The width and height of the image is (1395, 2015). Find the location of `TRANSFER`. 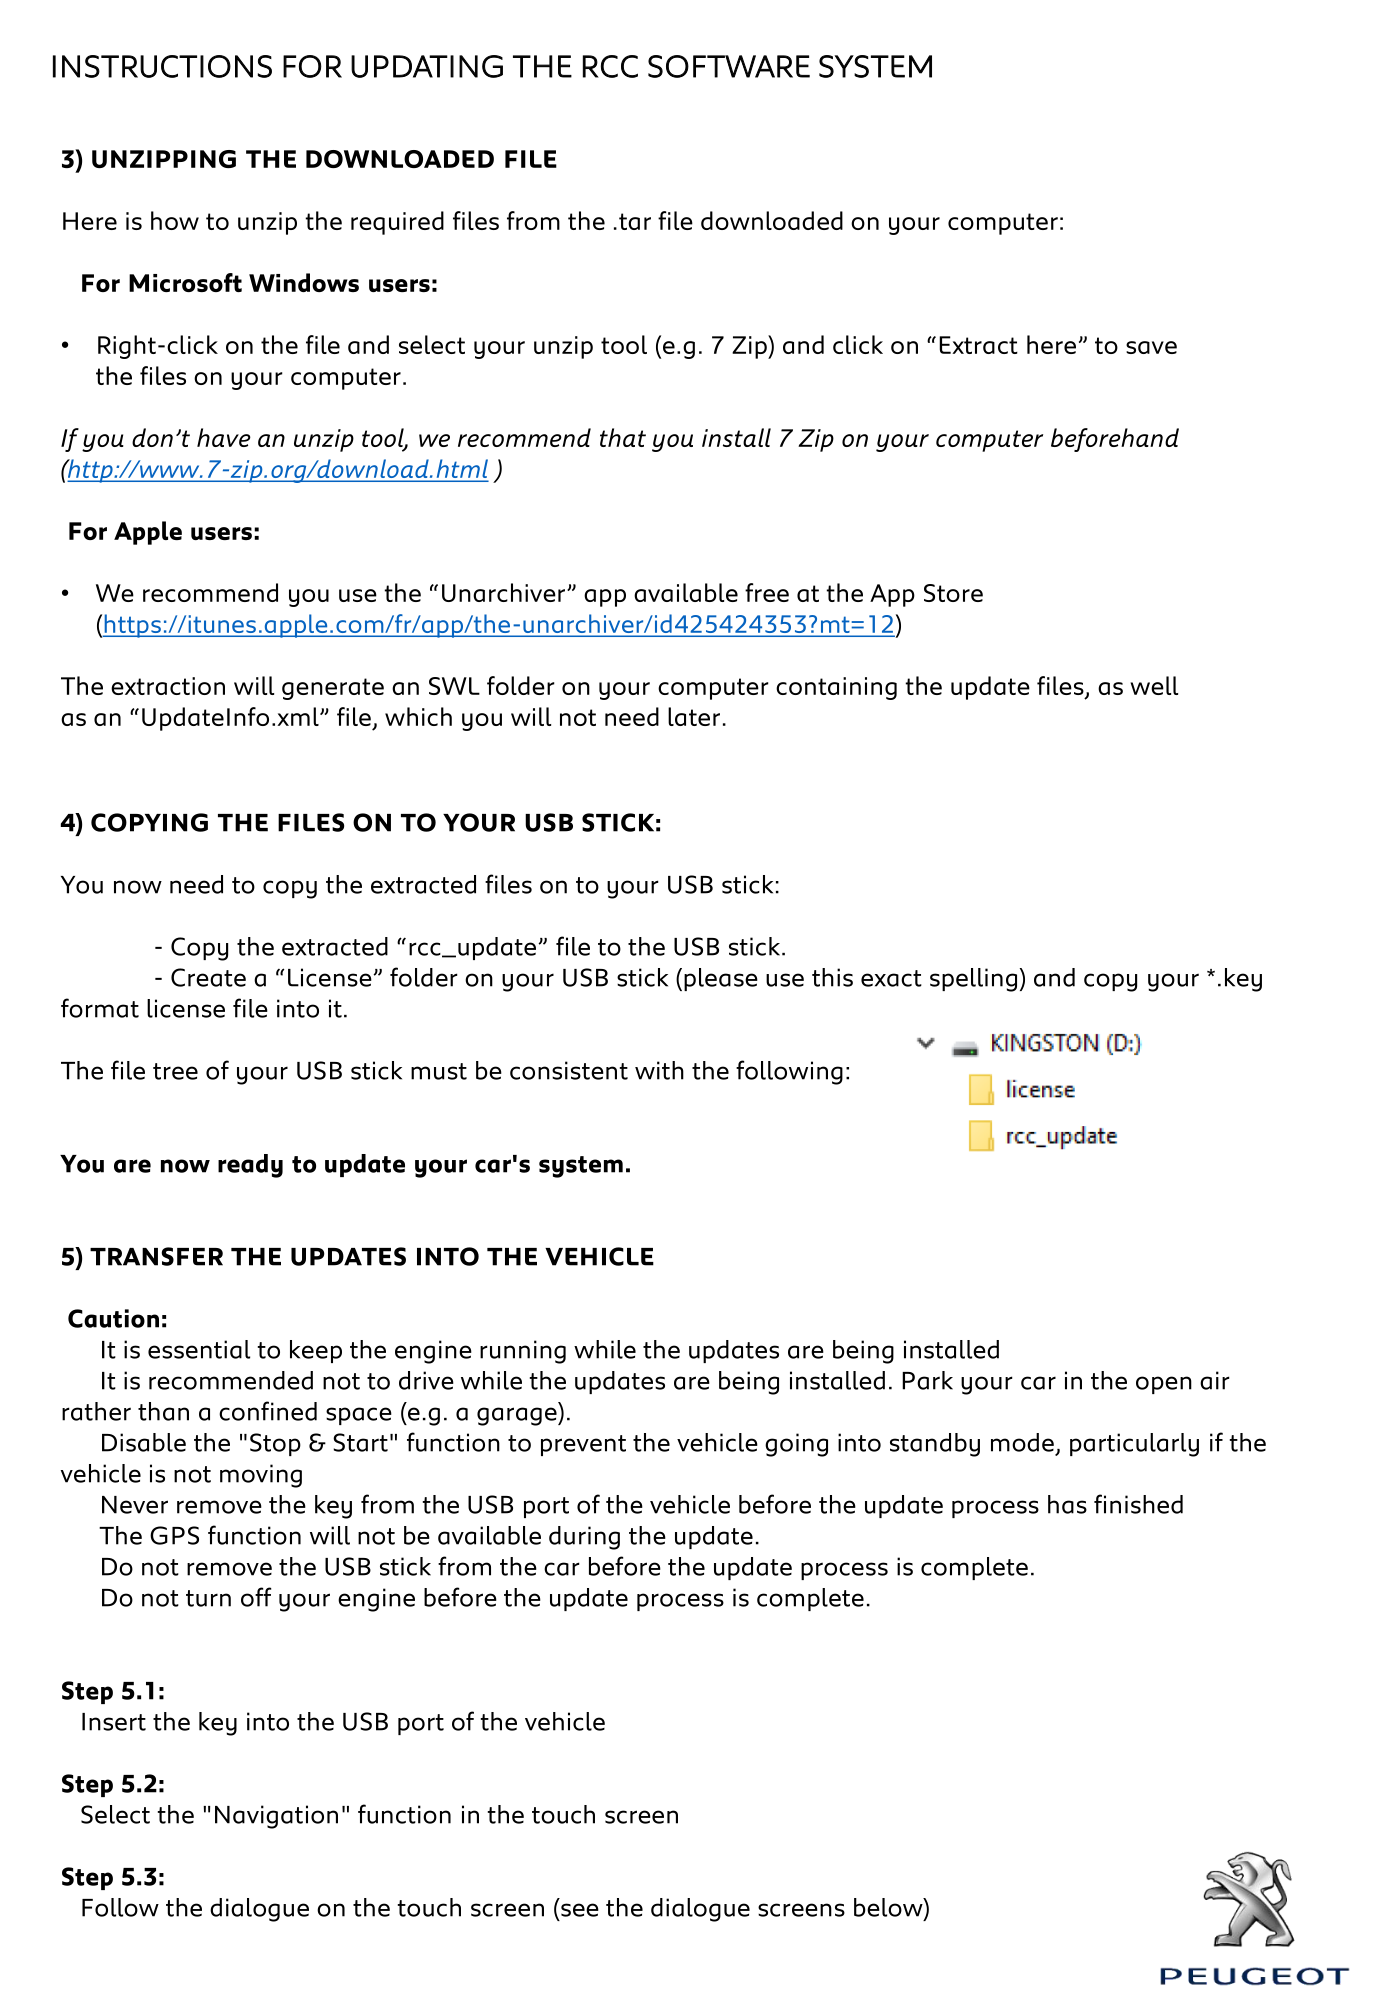

TRANSFER is located at coordinates (156, 1256).
